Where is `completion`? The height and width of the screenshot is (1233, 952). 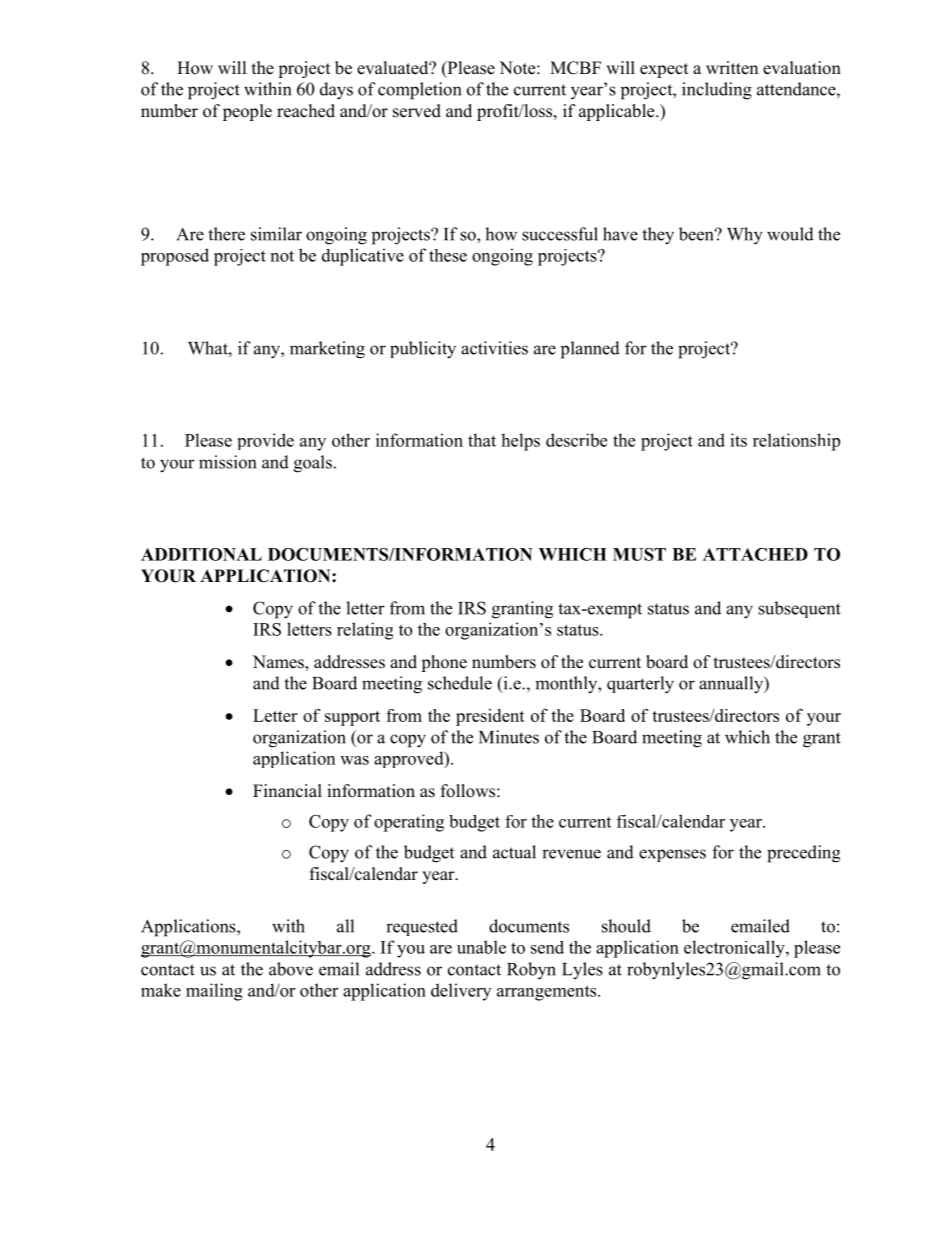 completion is located at coordinates (419, 91).
